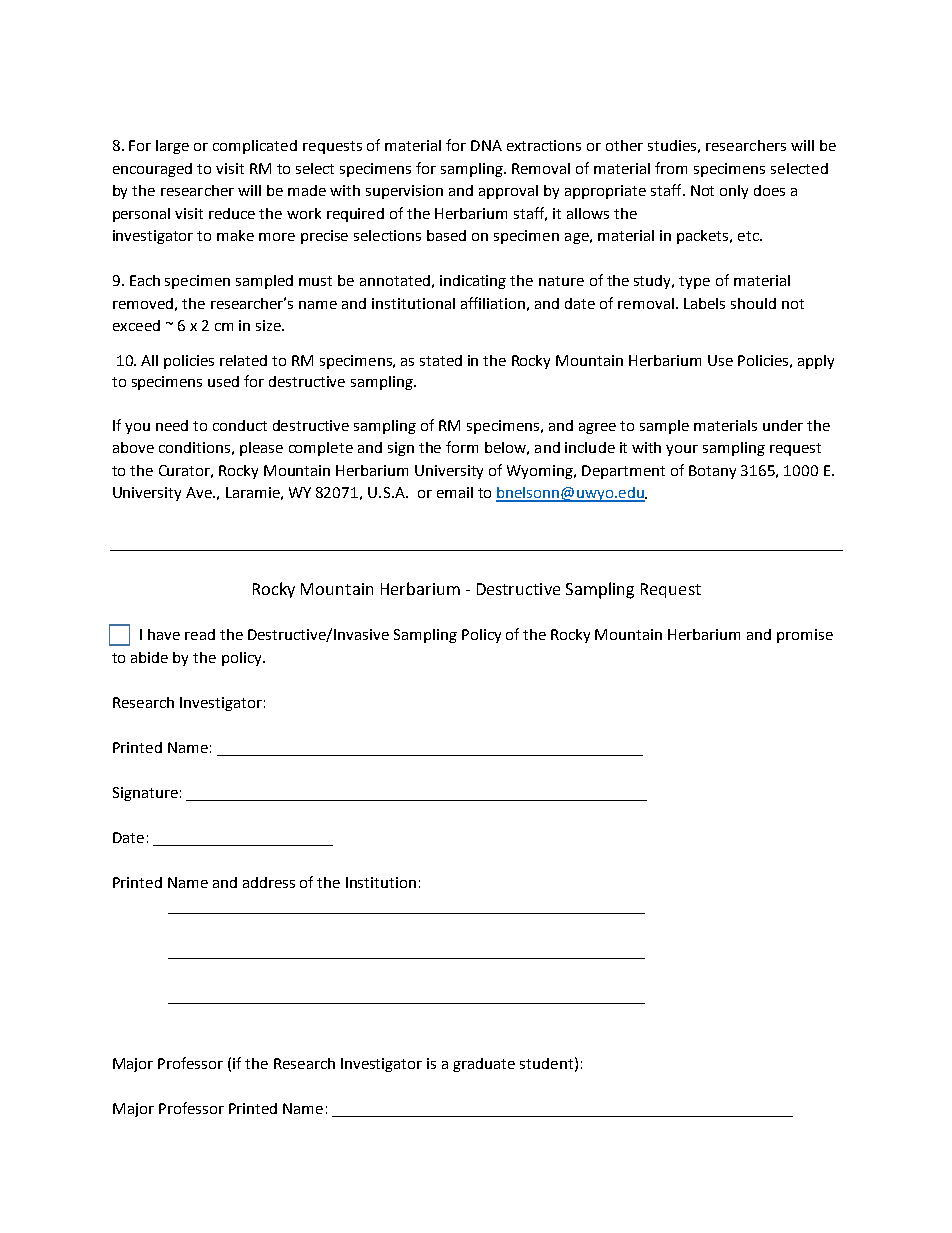  I want to click on email, so click(455, 492).
